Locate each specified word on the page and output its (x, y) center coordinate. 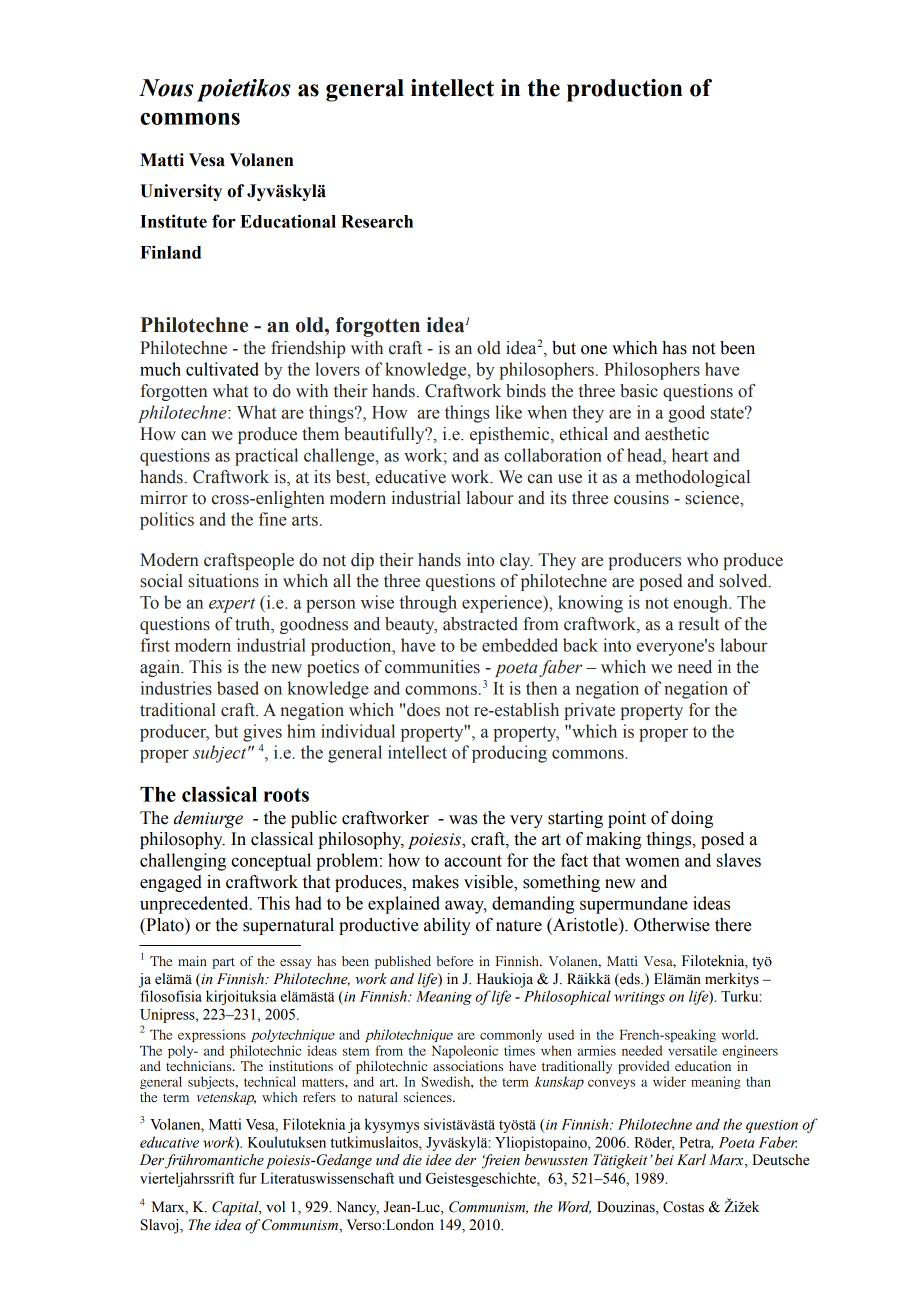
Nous (166, 88)
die (412, 1160)
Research (377, 221)
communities (432, 667)
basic (639, 391)
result (698, 624)
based (238, 688)
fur (248, 1178)
